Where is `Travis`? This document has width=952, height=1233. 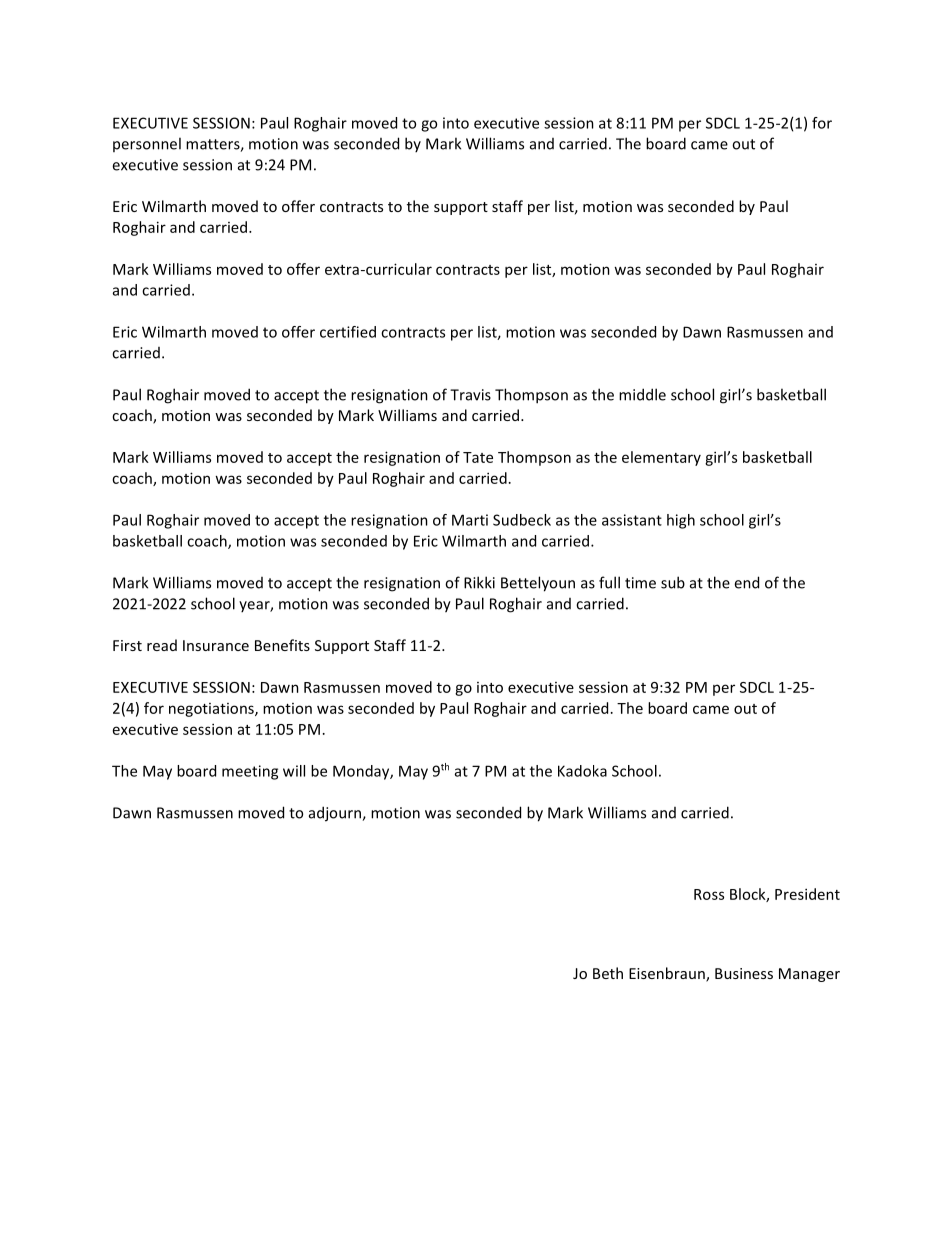
Travis is located at coordinates (470, 395).
